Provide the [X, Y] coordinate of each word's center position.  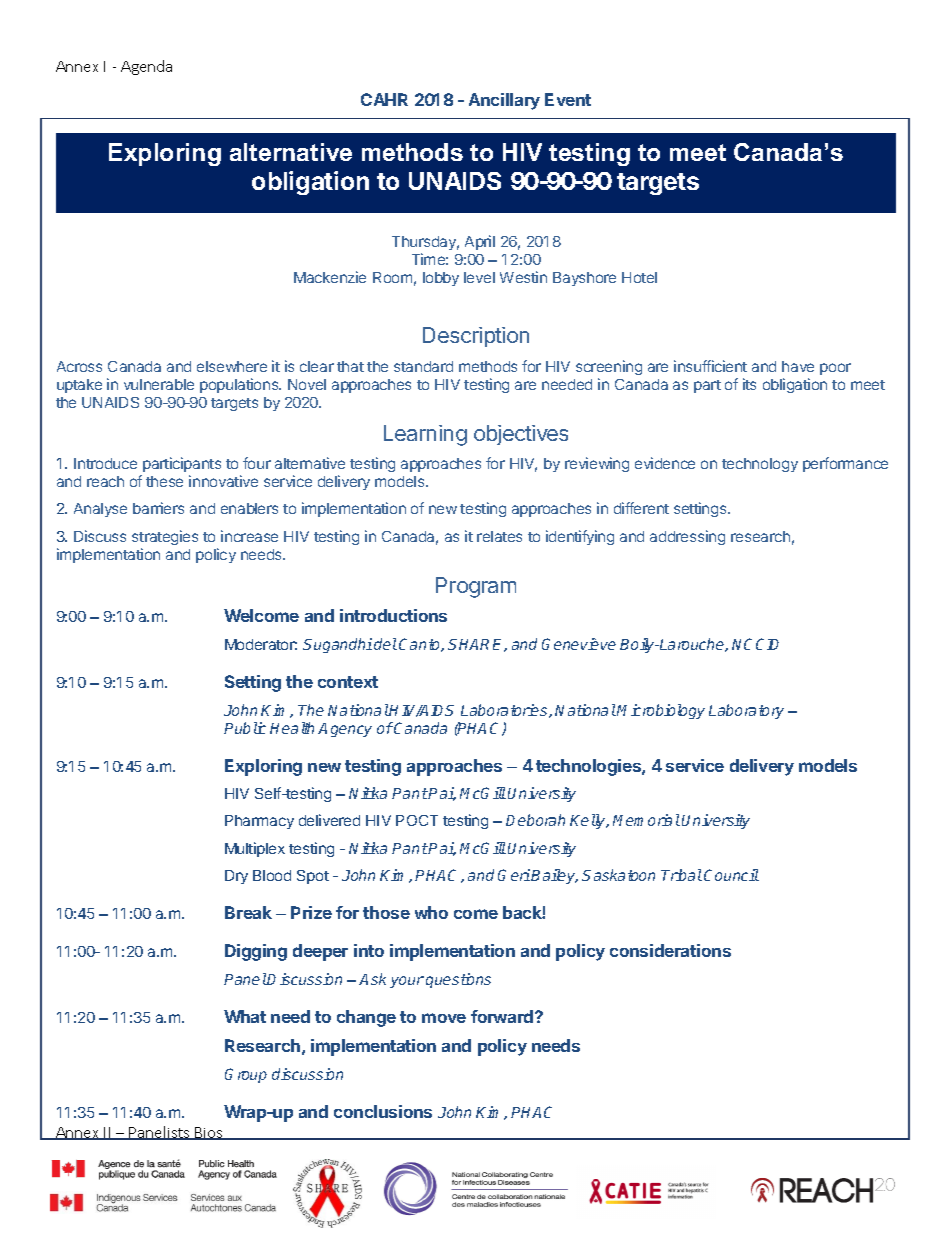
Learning [425, 435]
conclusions [383, 1111]
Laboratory [746, 711]
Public [245, 728]
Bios [209, 1133]
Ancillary [504, 101]
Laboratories [505, 711]
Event [568, 99]
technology [760, 465]
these [164, 481]
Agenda [146, 67]
